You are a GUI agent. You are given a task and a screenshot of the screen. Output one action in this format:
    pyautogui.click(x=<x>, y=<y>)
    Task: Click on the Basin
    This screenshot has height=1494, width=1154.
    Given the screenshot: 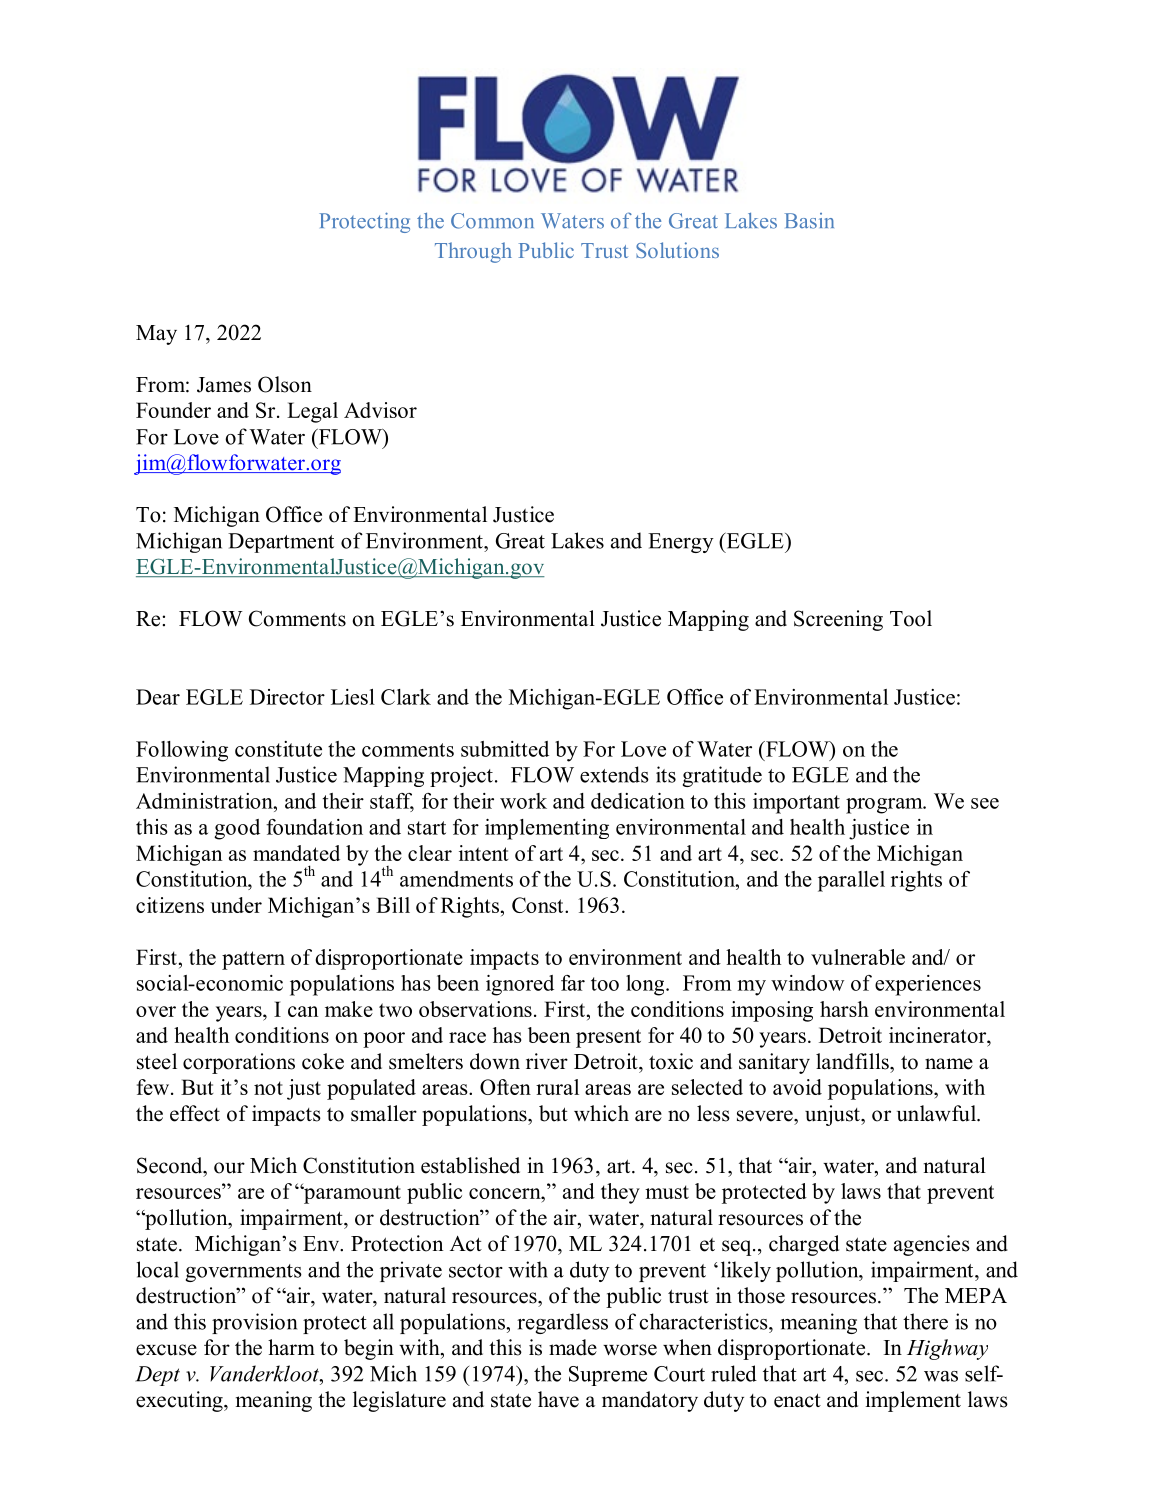 What is the action you would take?
    pyautogui.click(x=809, y=221)
